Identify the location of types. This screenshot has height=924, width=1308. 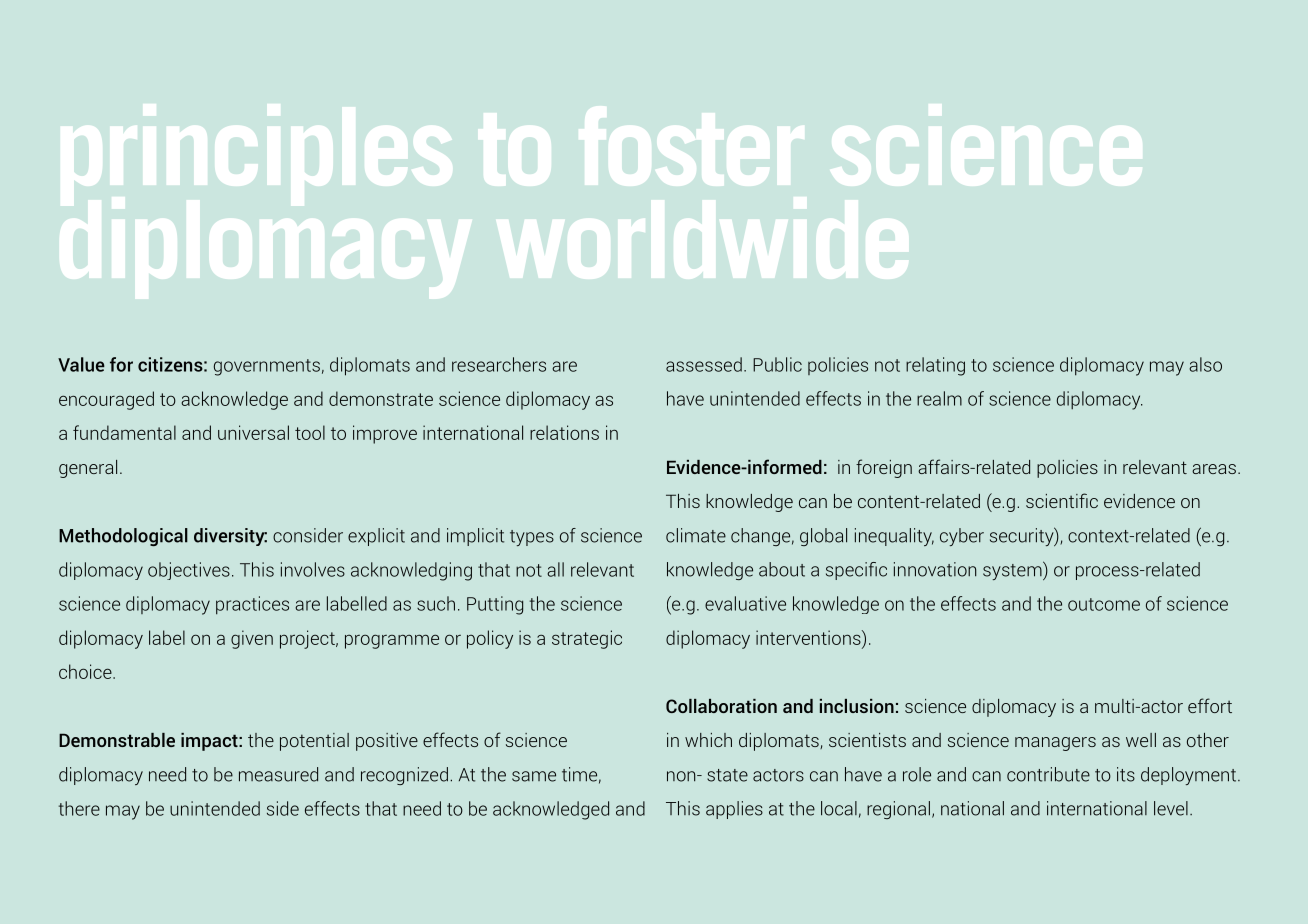
(532, 538).
